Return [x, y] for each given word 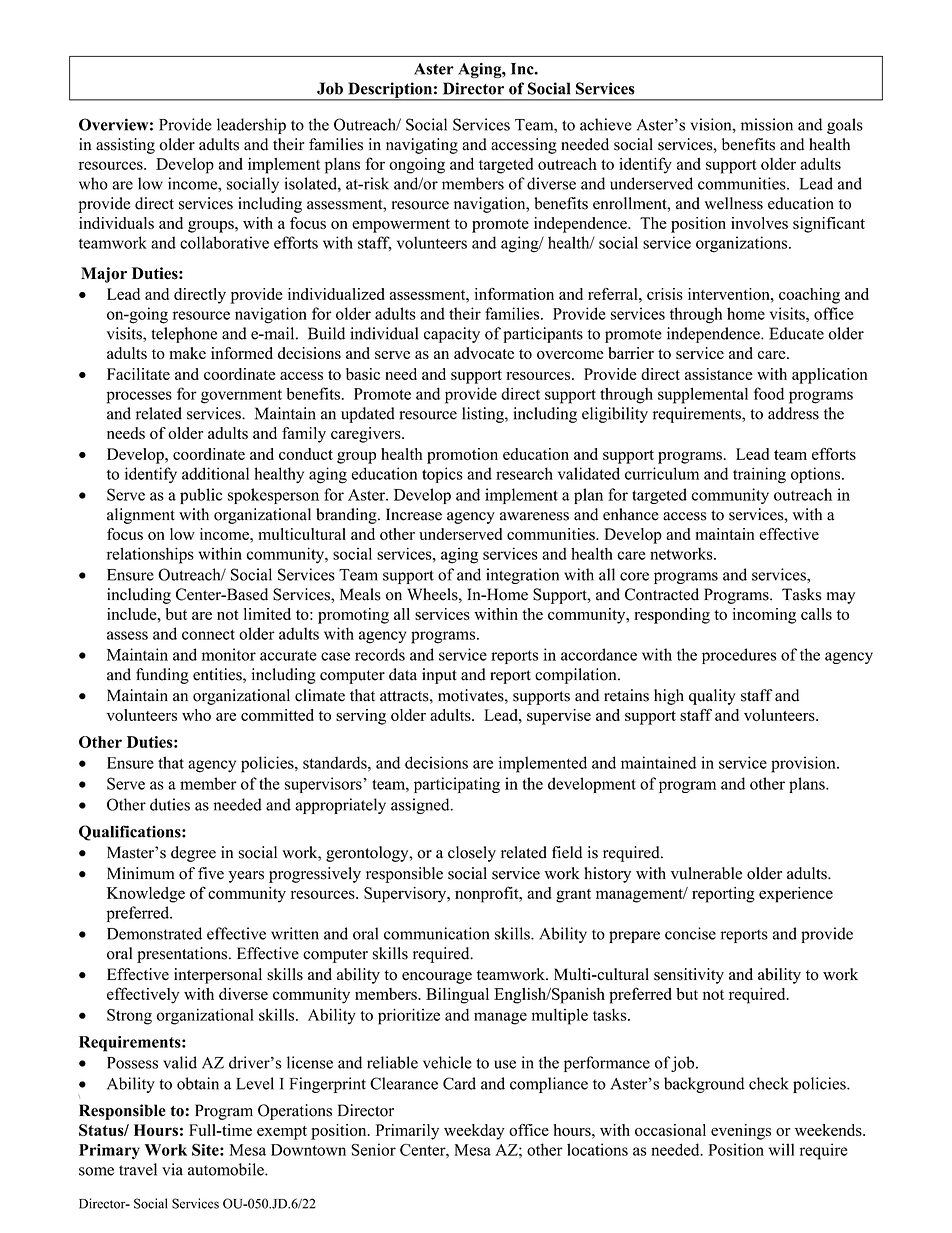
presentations [183, 955]
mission [767, 124]
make [187, 353]
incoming [764, 616]
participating [457, 785]
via [172, 1169]
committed [277, 715]
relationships [150, 555]
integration [522, 576]
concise [690, 933]
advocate [484, 353]
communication [436, 933]
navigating [422, 146]
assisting [125, 146]
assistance [719, 374]
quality [712, 697]
